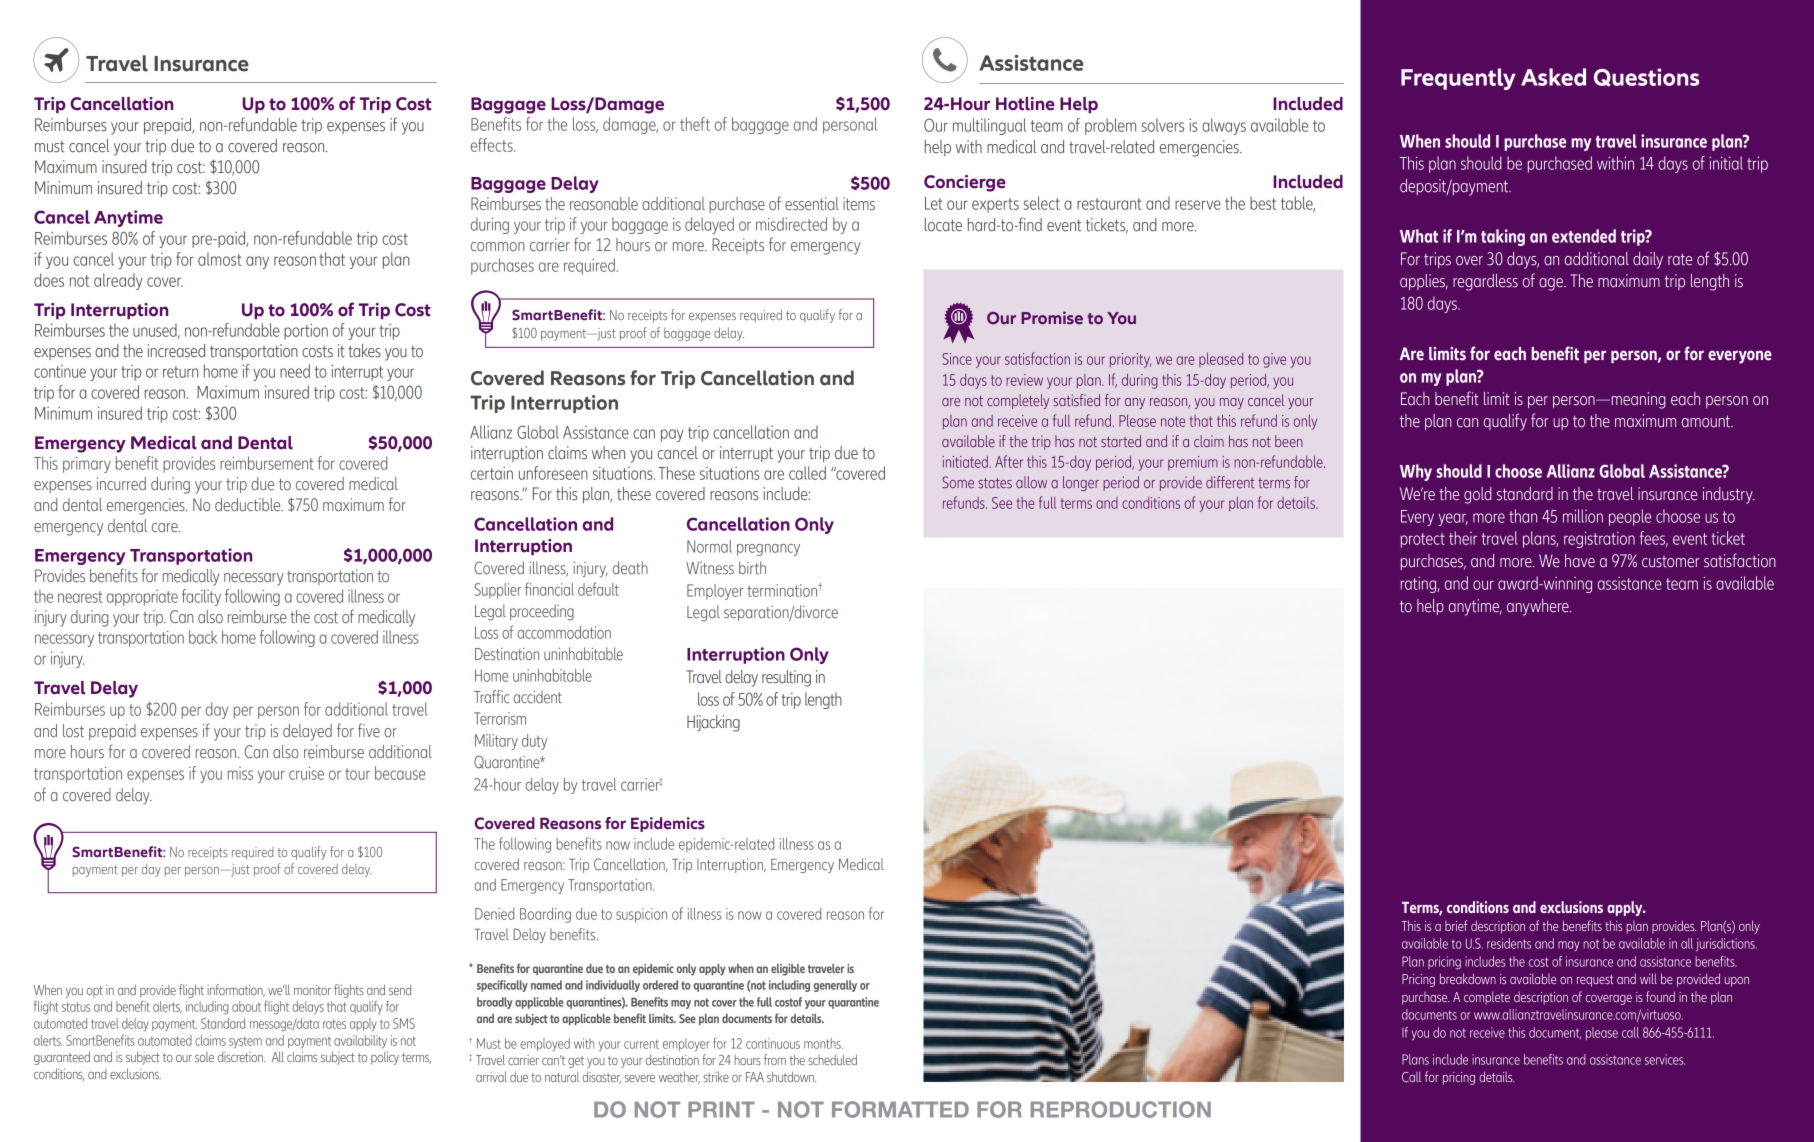 The width and height of the screenshot is (1814, 1142). I want to click on termination, so click(783, 590).
